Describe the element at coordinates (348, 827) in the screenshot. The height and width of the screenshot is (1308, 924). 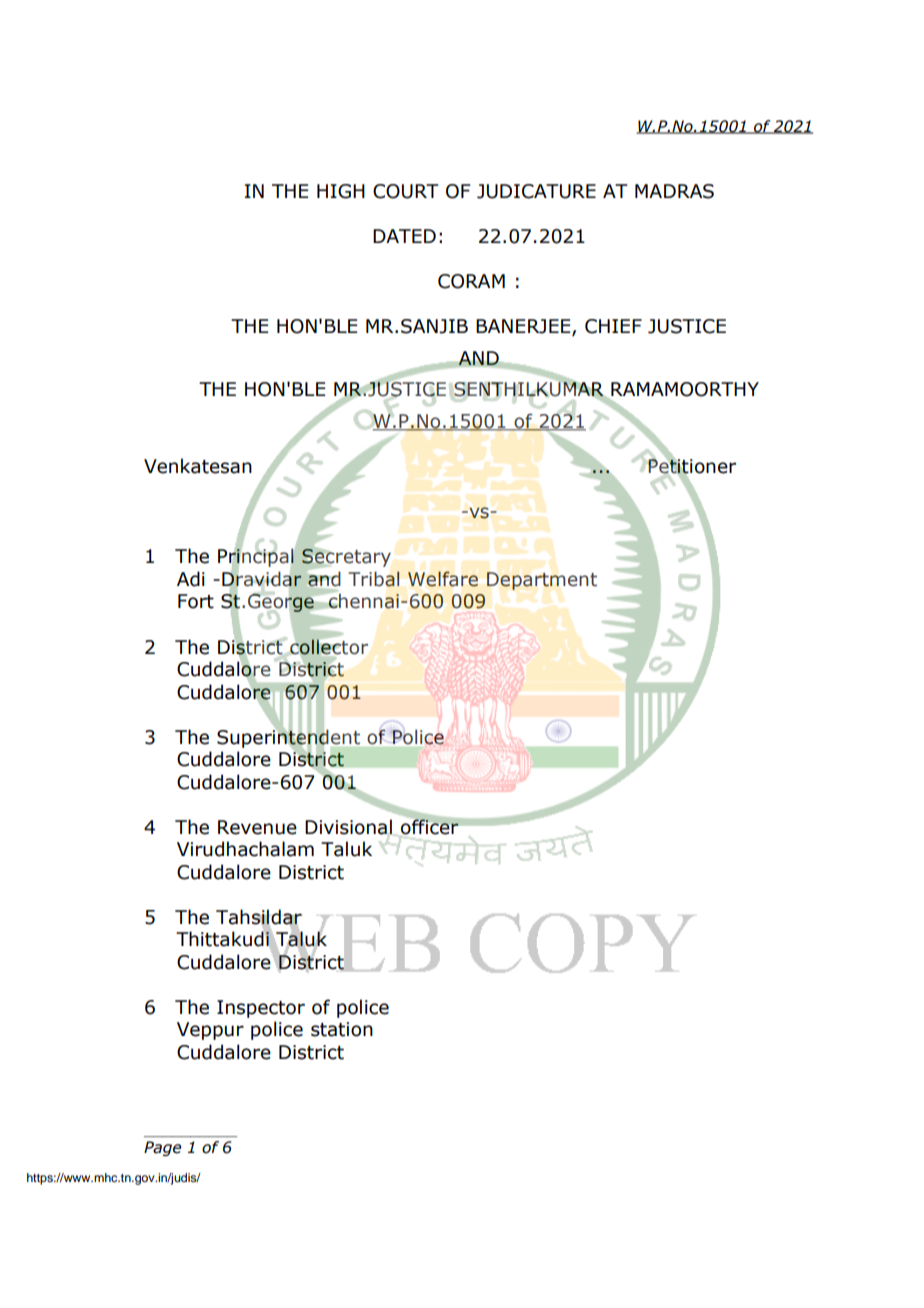
I see `Divisional` at that location.
